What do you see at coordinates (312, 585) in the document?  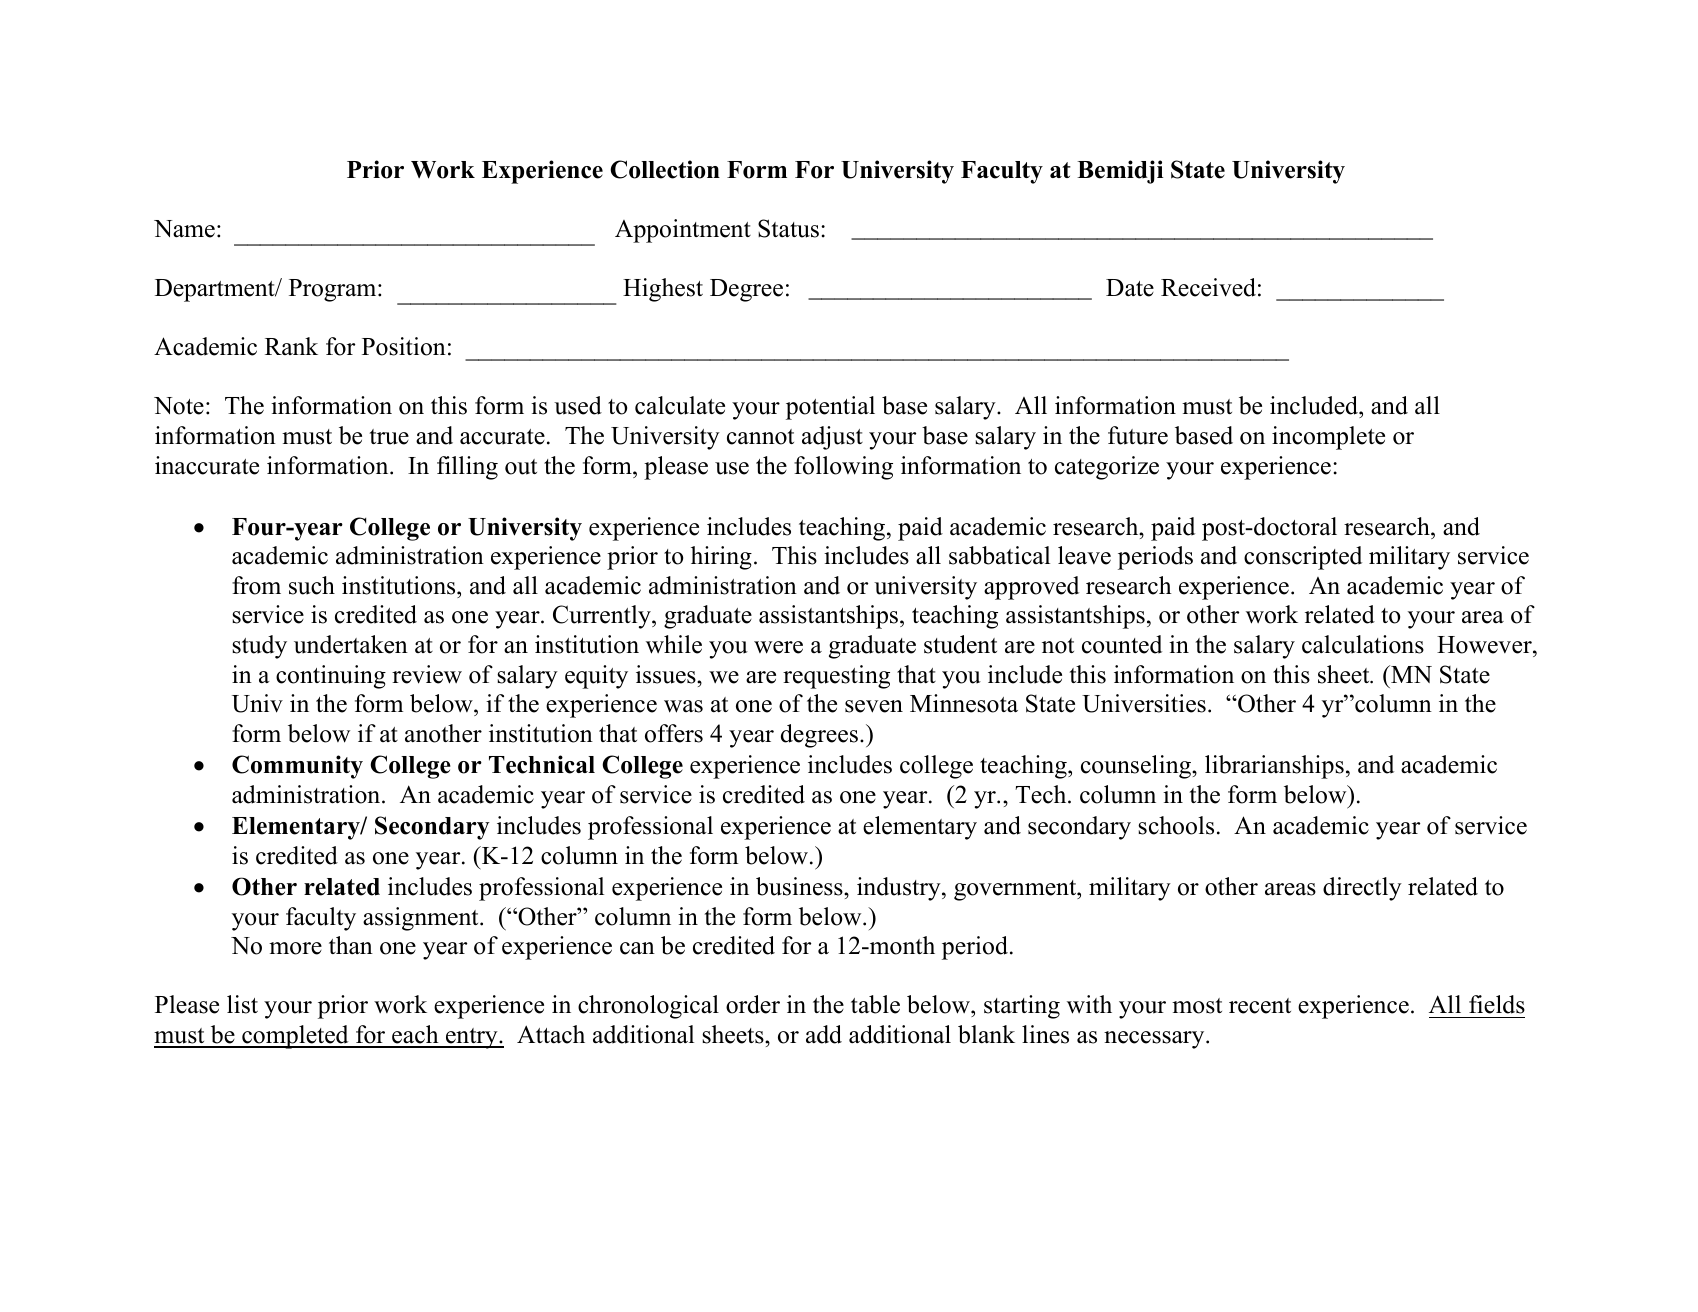 I see `such` at bounding box center [312, 585].
